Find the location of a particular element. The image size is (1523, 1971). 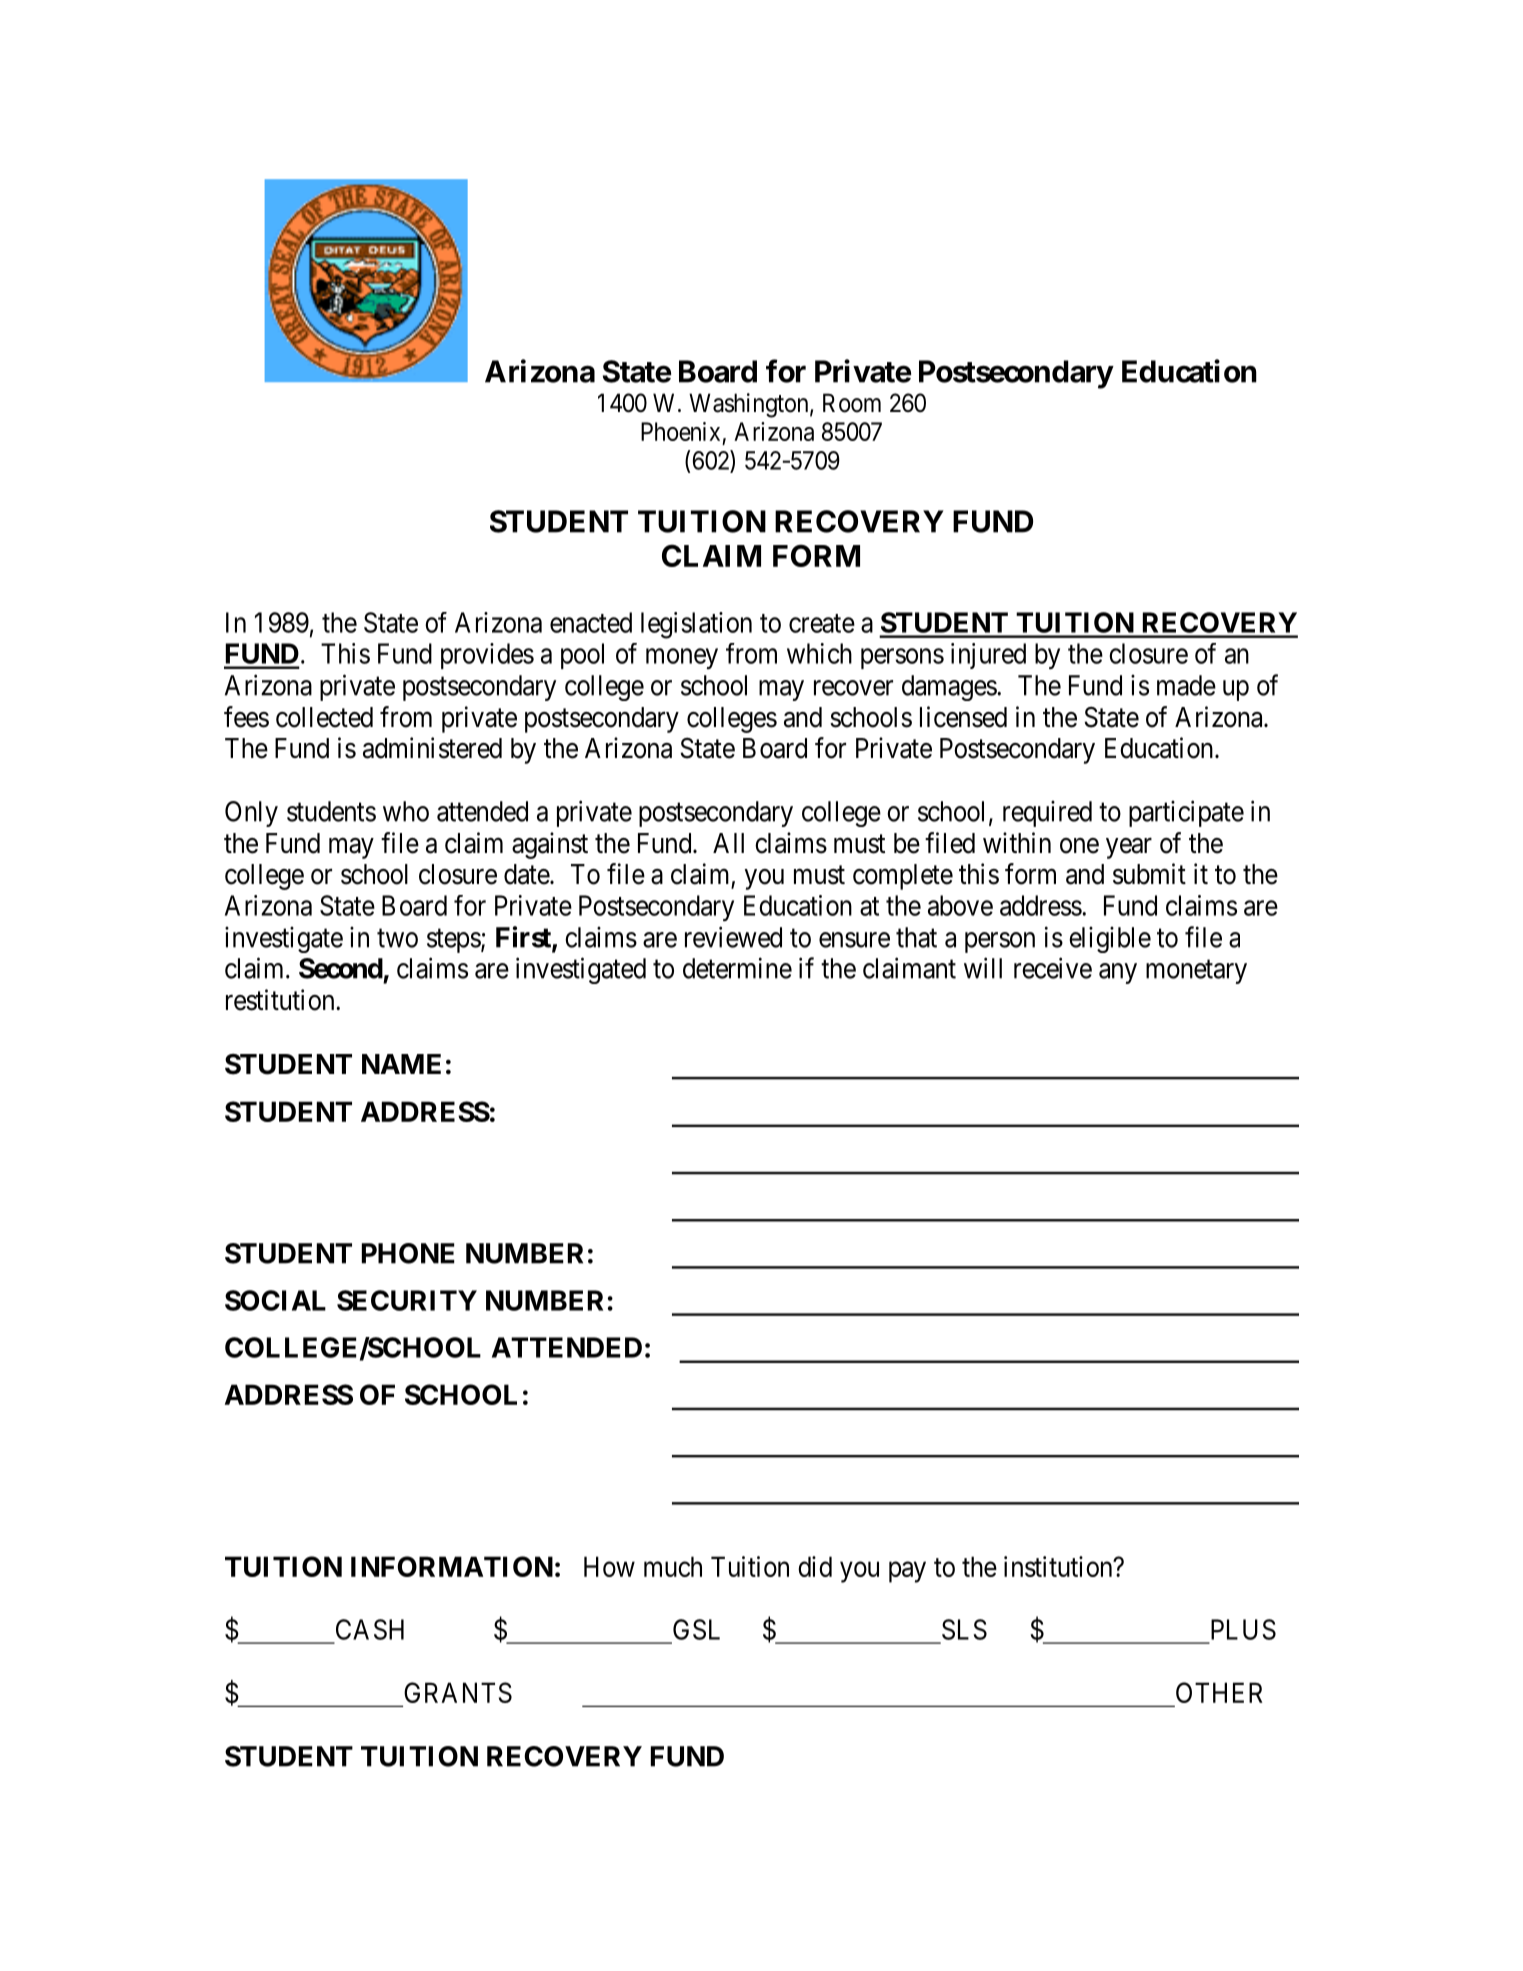

did is located at coordinates (815, 1566).
